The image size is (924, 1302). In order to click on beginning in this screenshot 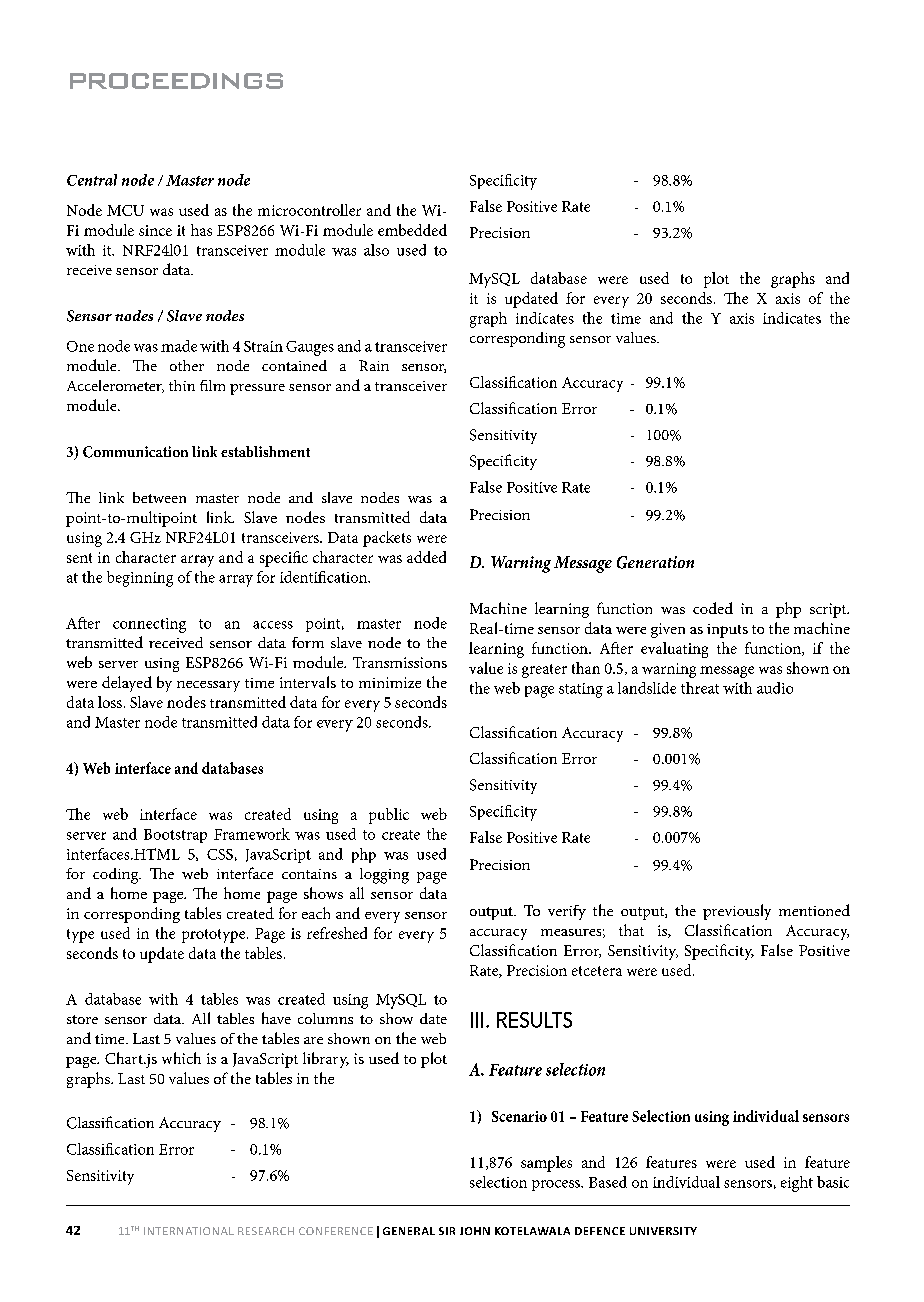, I will do `click(140, 579)`.
